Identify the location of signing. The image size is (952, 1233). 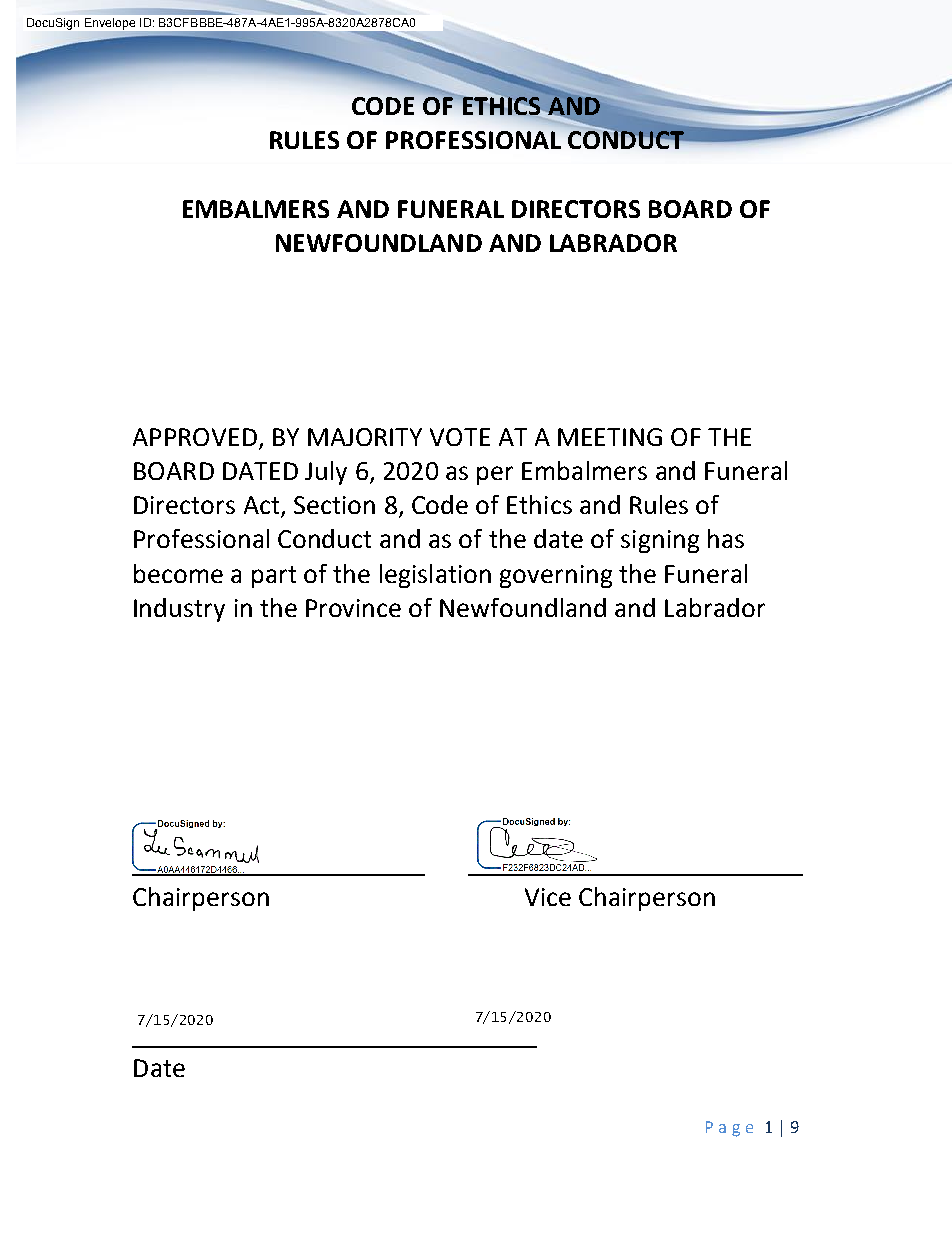
(660, 541).
